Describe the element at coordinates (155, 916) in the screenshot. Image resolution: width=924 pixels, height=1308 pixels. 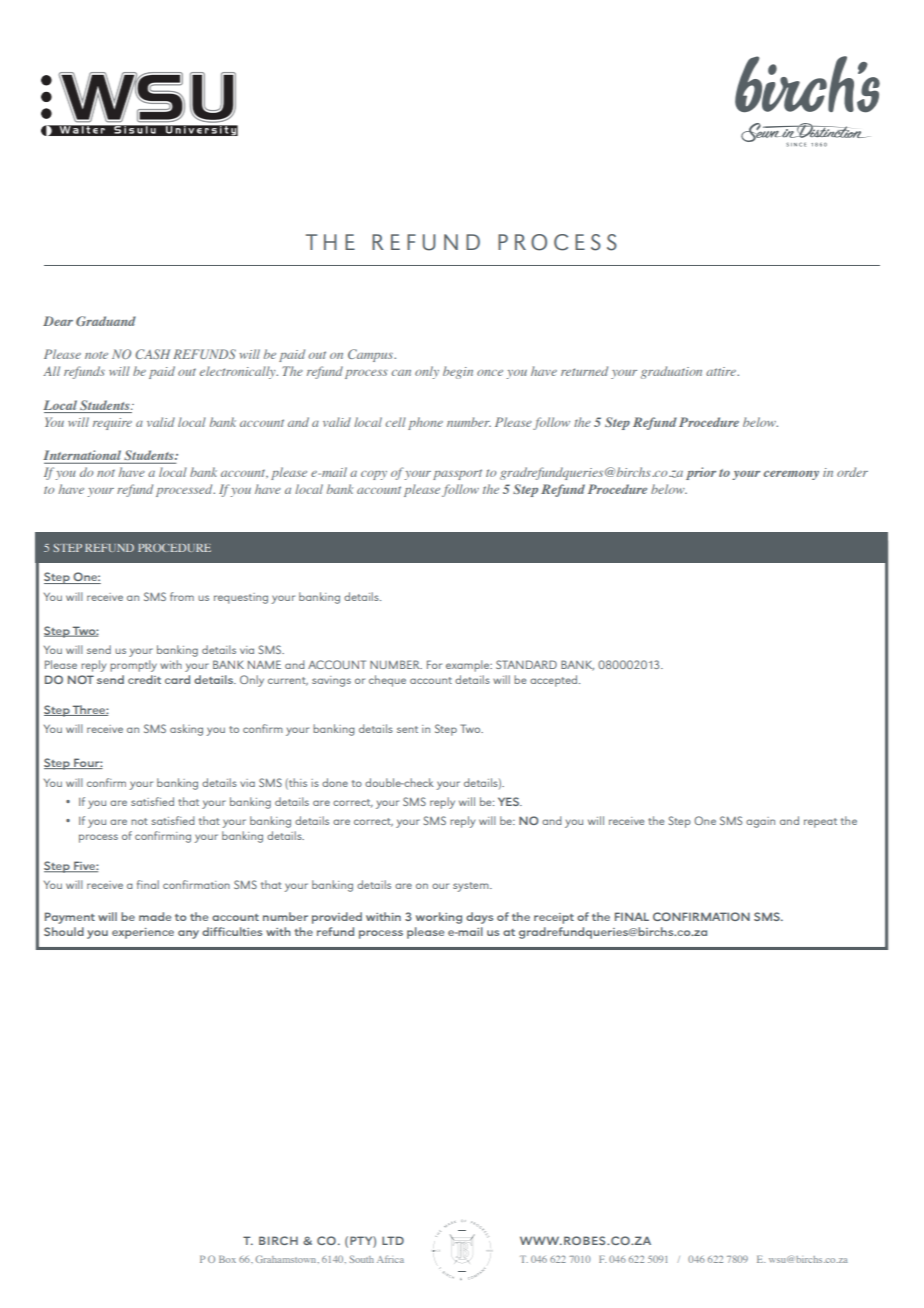
I see `made` at that location.
